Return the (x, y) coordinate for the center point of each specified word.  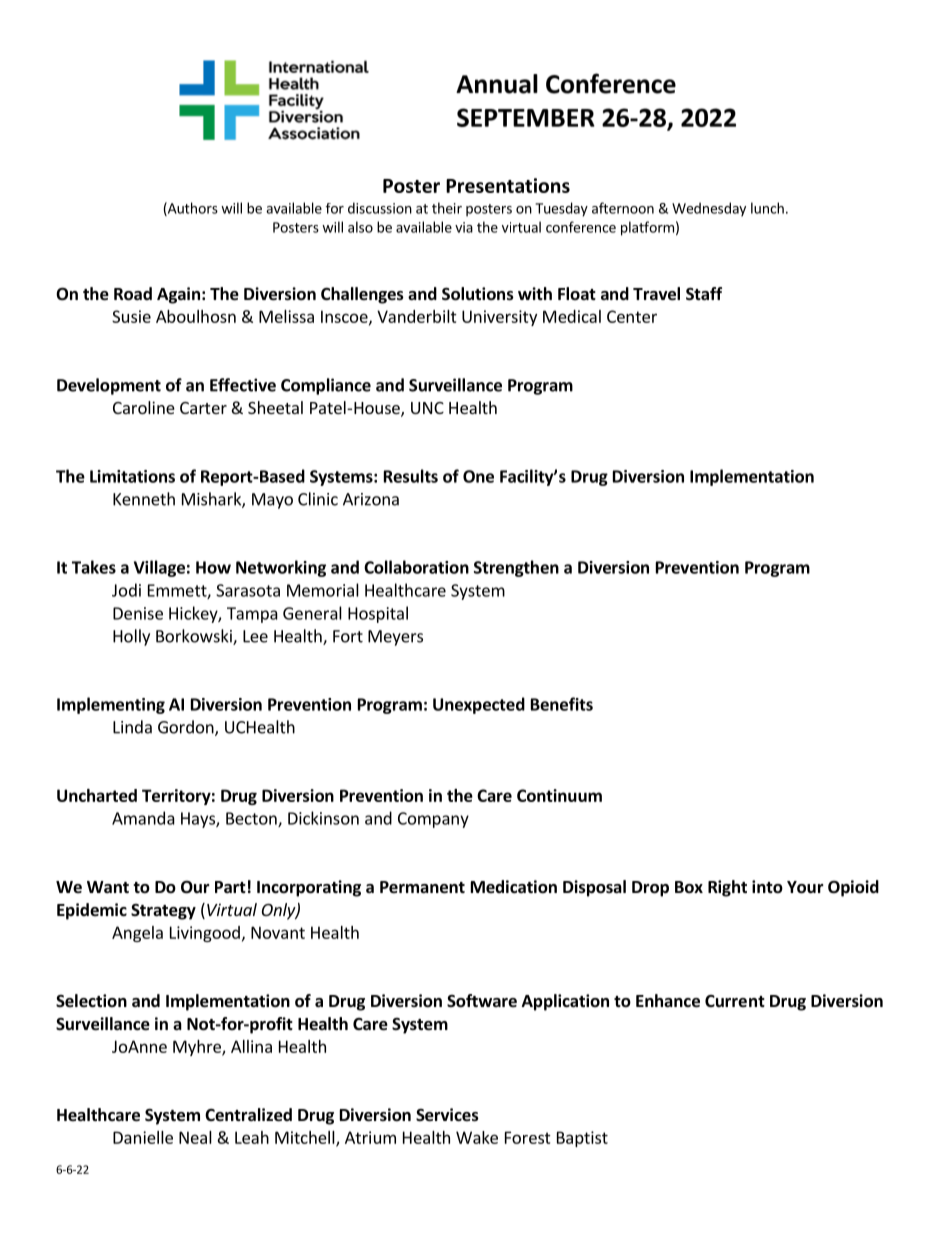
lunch (767, 208)
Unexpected (479, 705)
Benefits (562, 704)
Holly (131, 637)
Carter (203, 408)
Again (178, 295)
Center (632, 316)
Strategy (163, 912)
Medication (514, 887)
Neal (195, 1137)
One (478, 476)
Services (447, 1115)
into (767, 887)
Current (735, 1001)
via (464, 227)
